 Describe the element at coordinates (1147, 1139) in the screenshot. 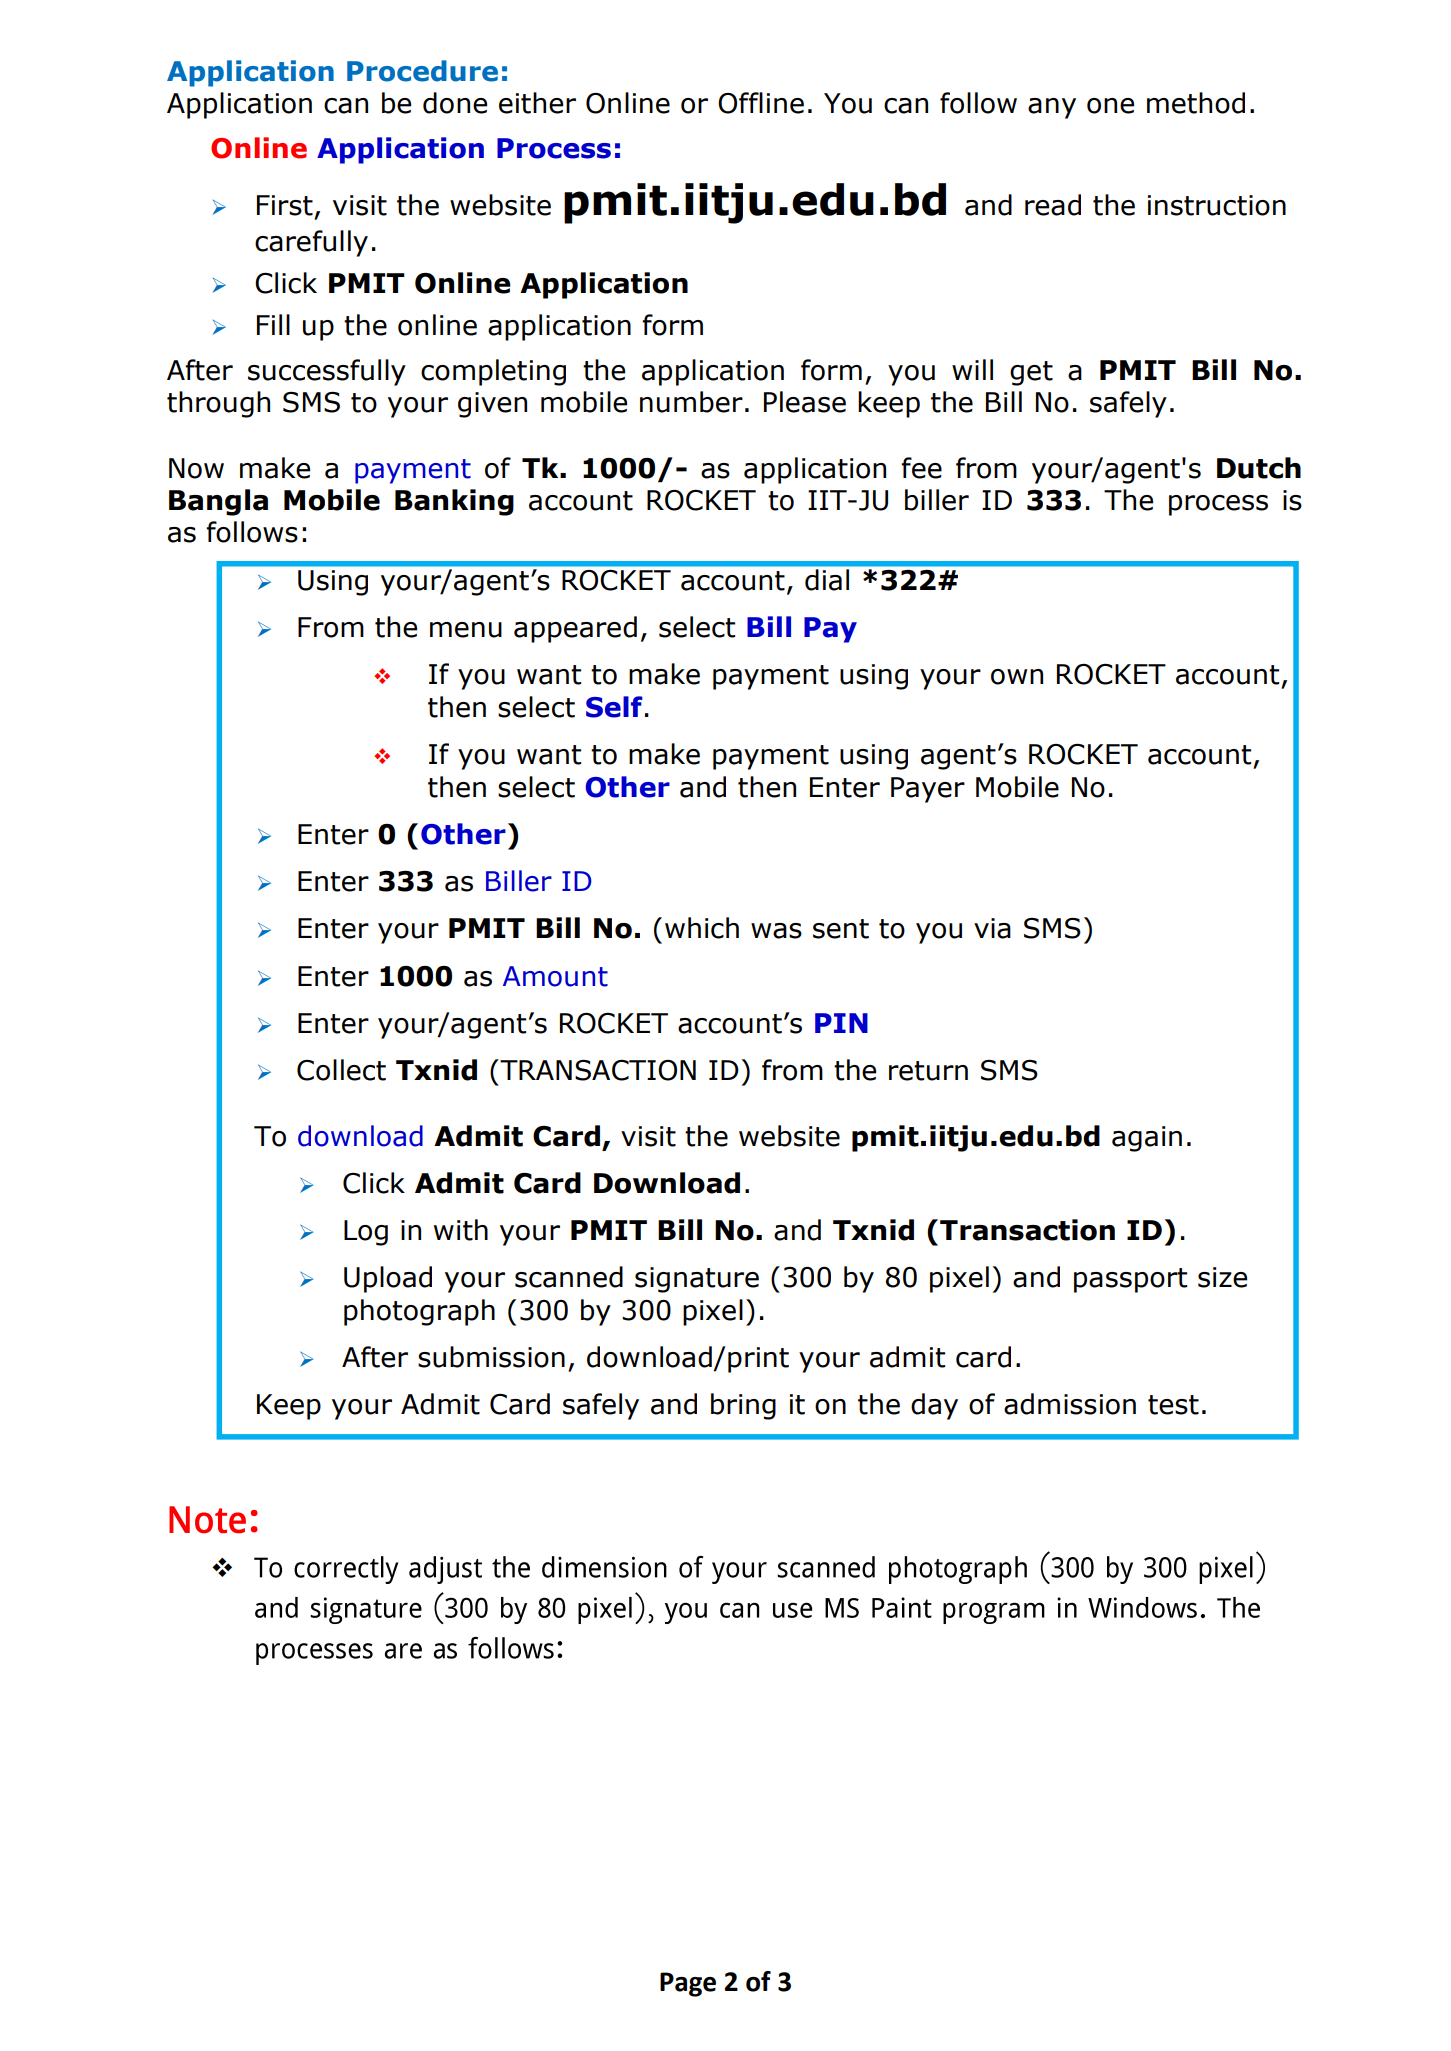

I see `again` at that location.
